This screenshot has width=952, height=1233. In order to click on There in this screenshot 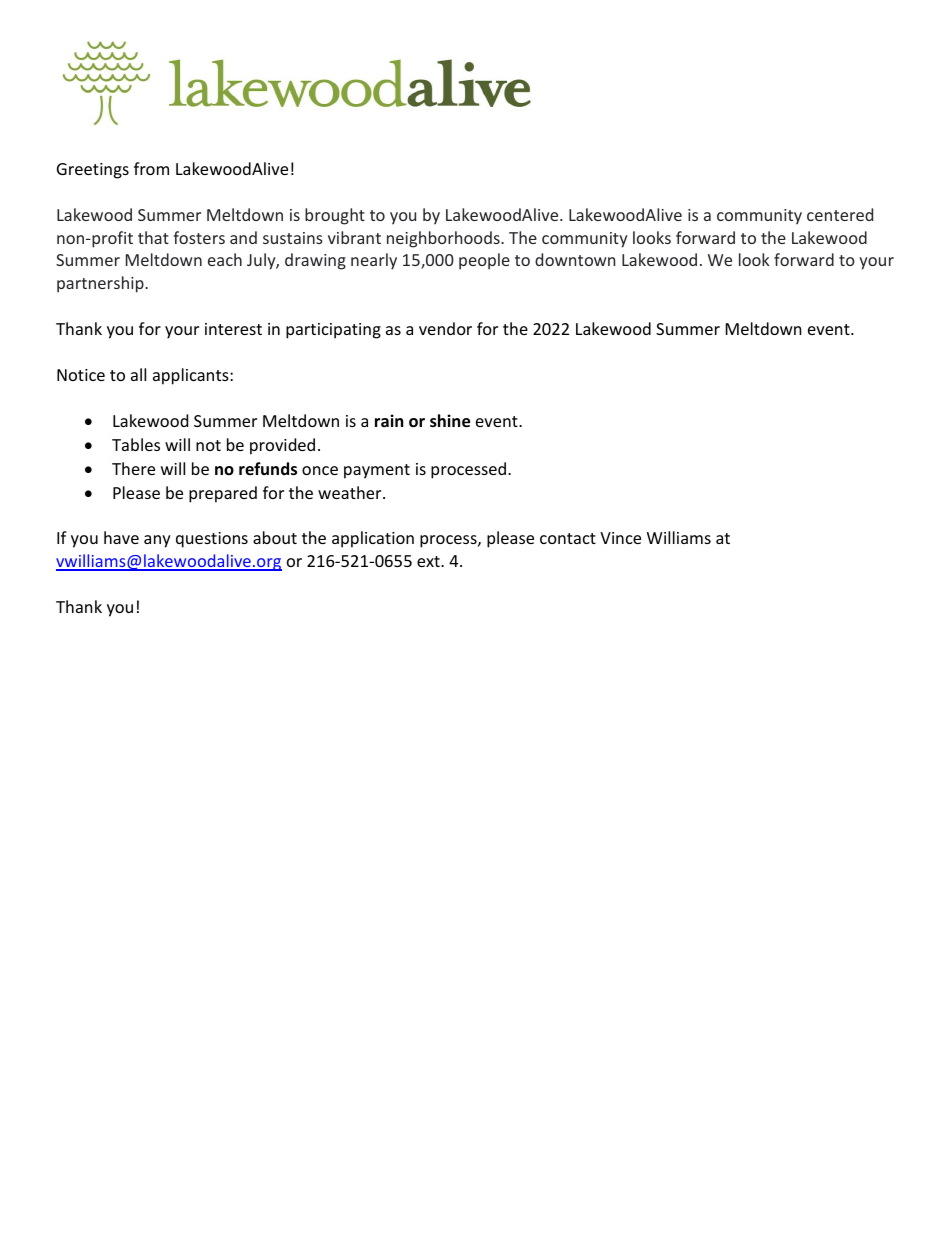, I will do `click(133, 468)`.
